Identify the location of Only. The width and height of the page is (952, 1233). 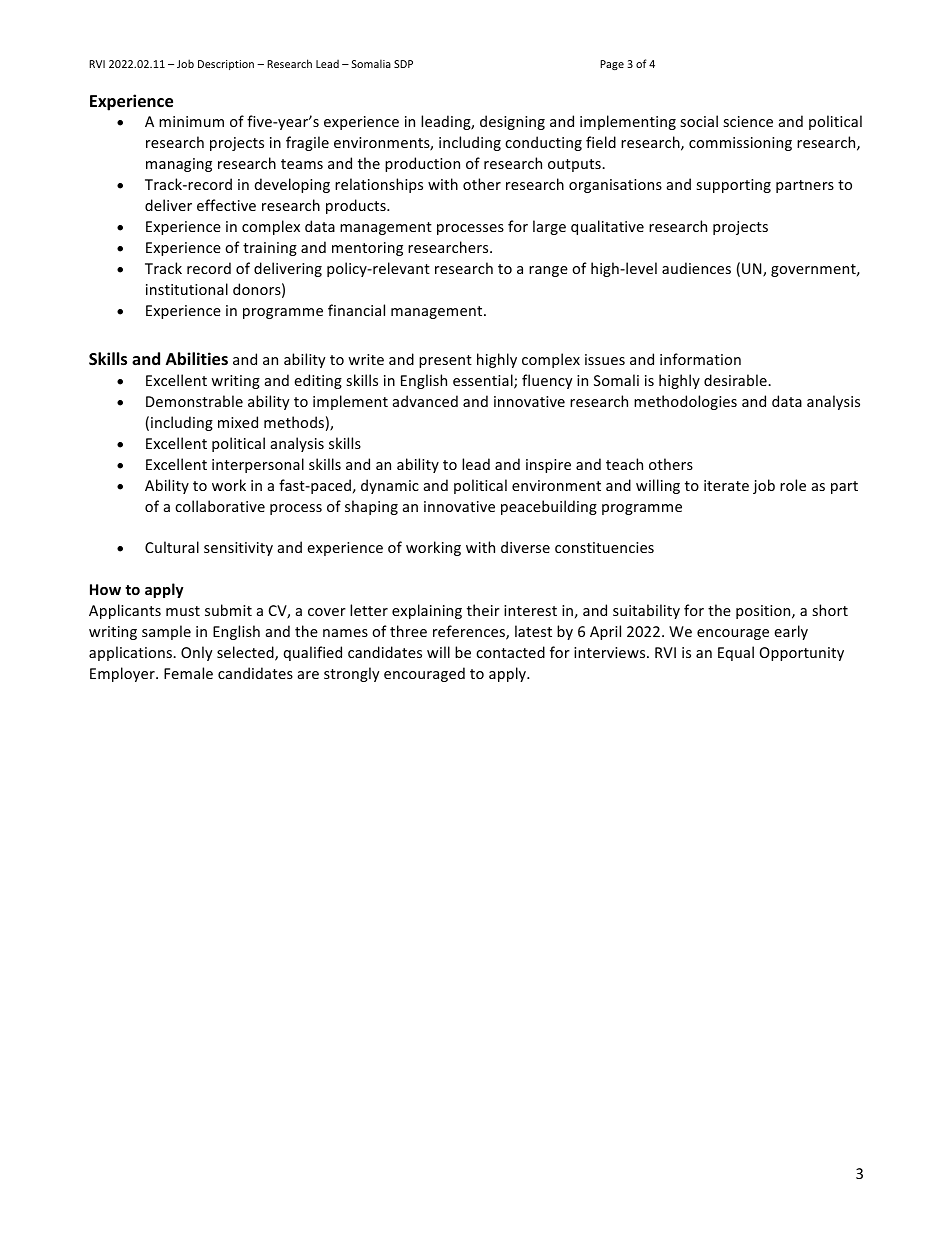
(197, 653).
